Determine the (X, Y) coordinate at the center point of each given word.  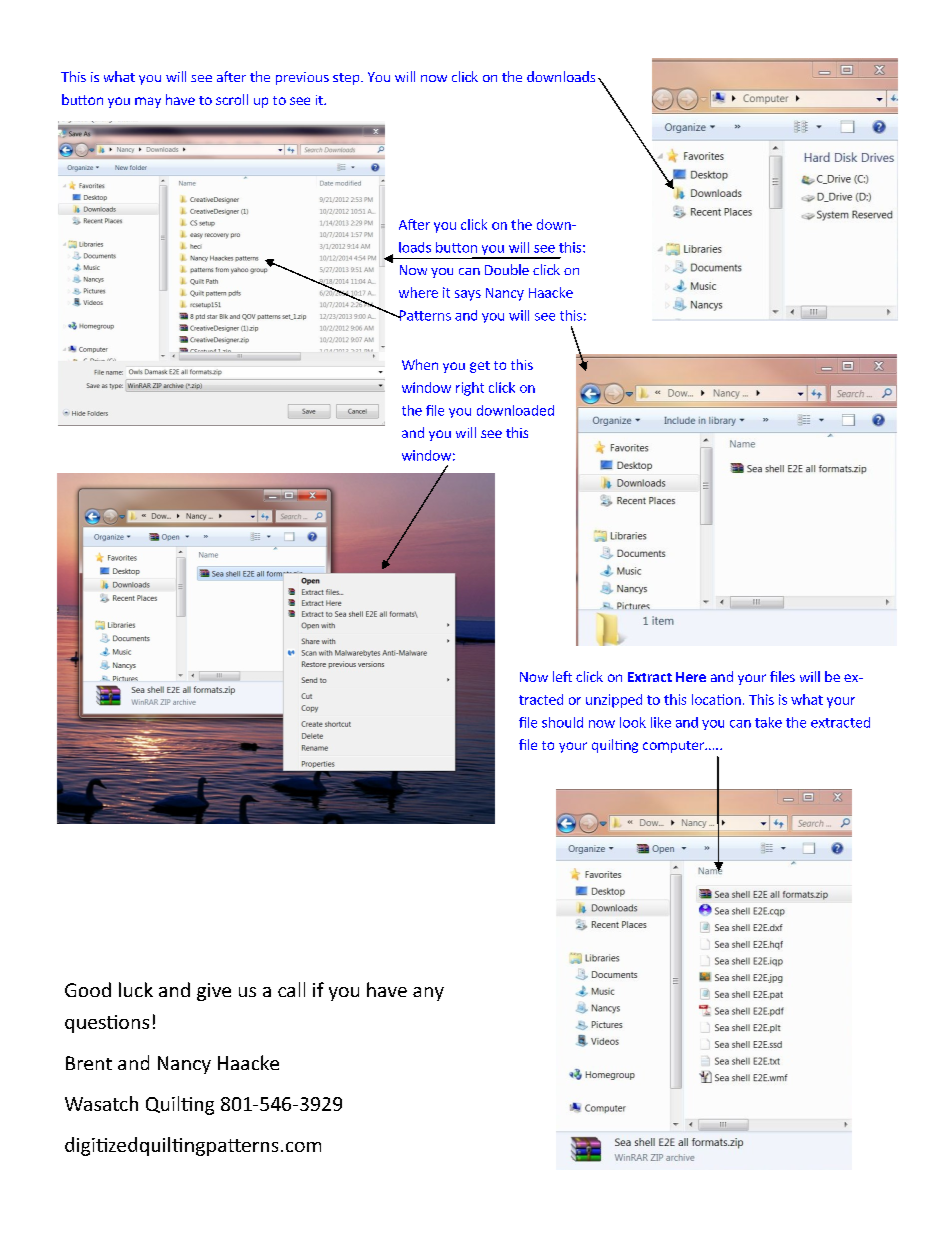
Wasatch (101, 1103)
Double (507, 269)
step (347, 79)
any (428, 994)
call (291, 989)
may (148, 102)
